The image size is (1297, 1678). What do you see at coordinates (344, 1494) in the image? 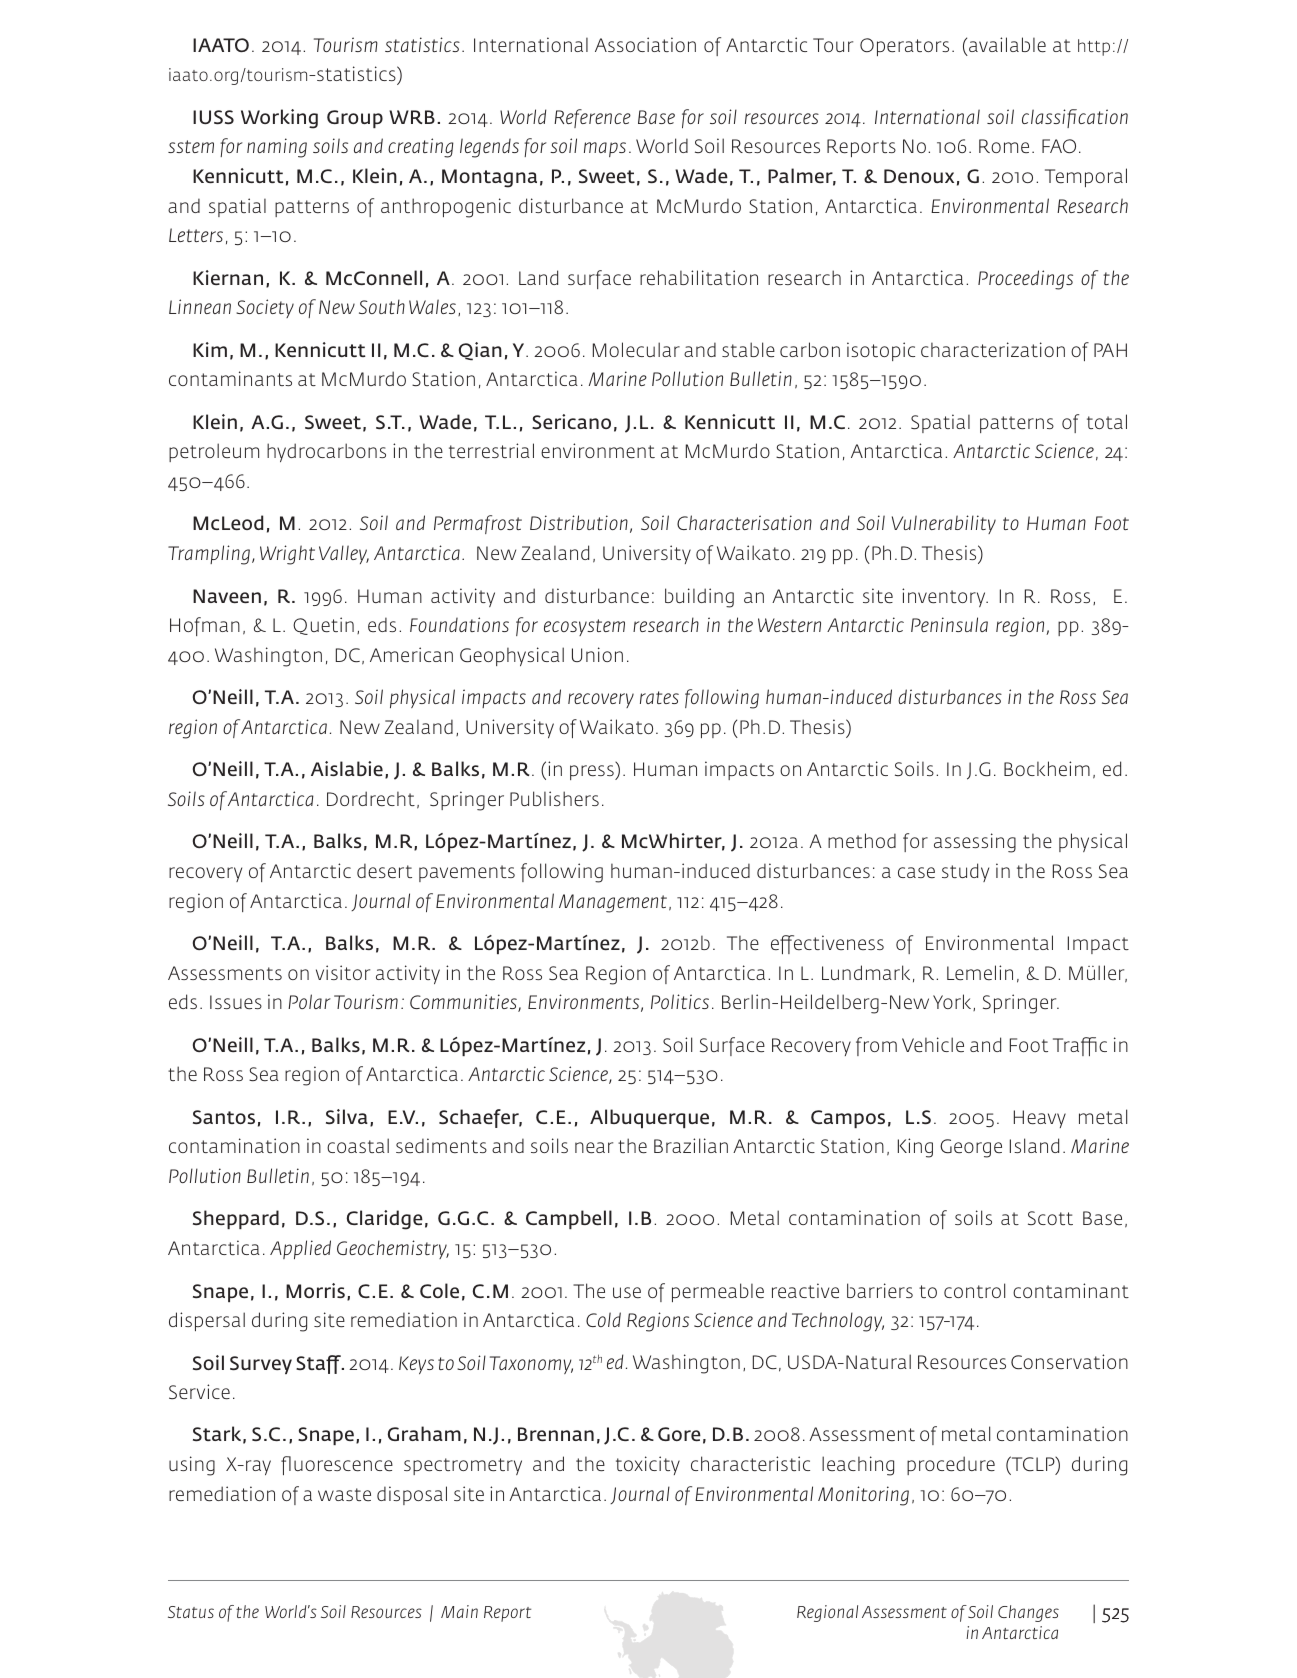
I see `waste` at bounding box center [344, 1494].
